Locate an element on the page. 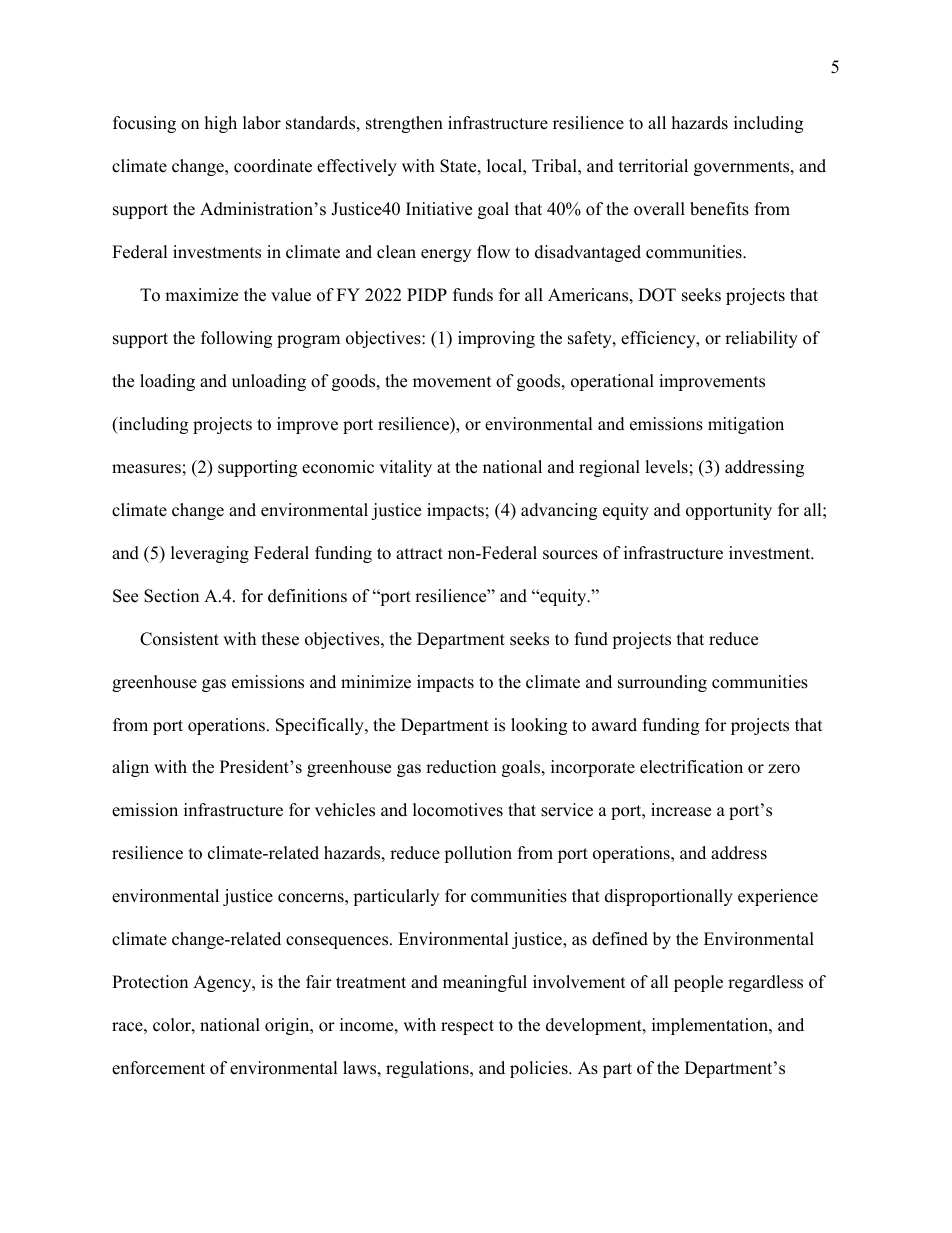  increase is located at coordinates (681, 810).
